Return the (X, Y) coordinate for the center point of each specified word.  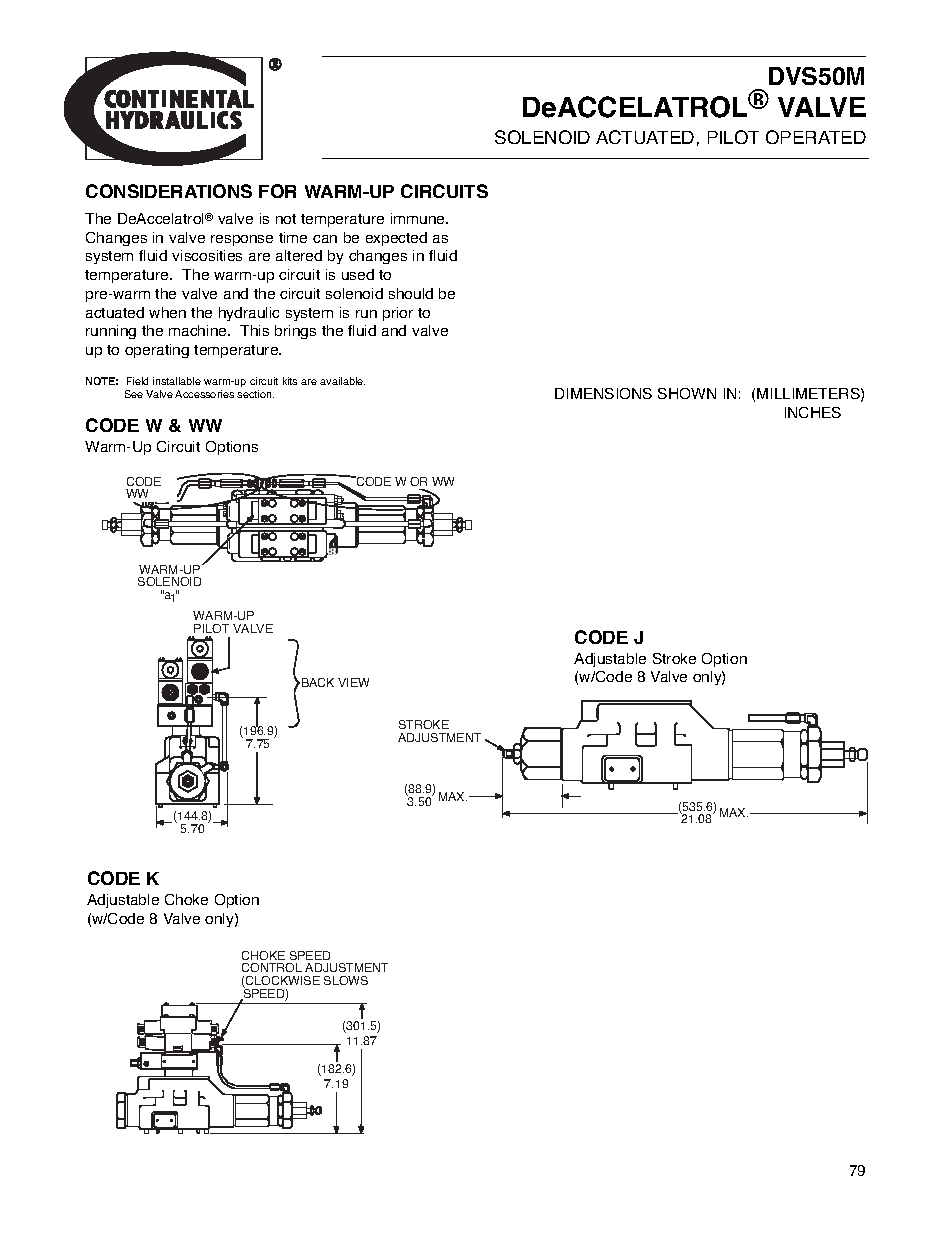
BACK (318, 682)
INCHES (813, 412)
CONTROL (272, 967)
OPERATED (816, 137)
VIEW (353, 682)
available (342, 381)
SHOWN (687, 393)
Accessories (204, 394)
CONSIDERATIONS (169, 191)
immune (419, 218)
